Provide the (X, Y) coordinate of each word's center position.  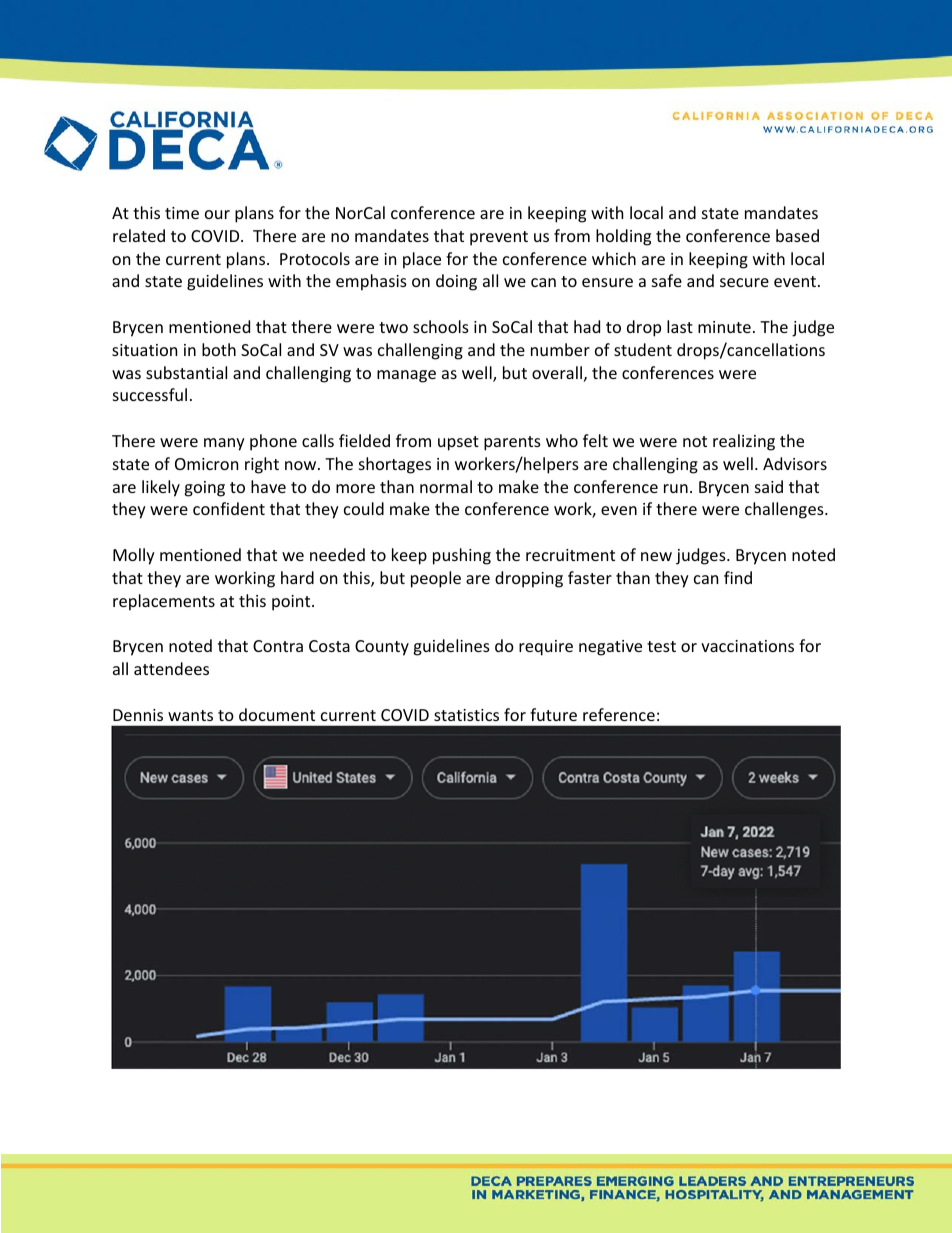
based (797, 235)
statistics (466, 715)
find (738, 577)
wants (190, 715)
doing (456, 282)
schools (441, 326)
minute (724, 327)
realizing (744, 442)
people (436, 579)
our (217, 214)
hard (297, 577)
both (219, 349)
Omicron (206, 464)
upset (458, 443)
